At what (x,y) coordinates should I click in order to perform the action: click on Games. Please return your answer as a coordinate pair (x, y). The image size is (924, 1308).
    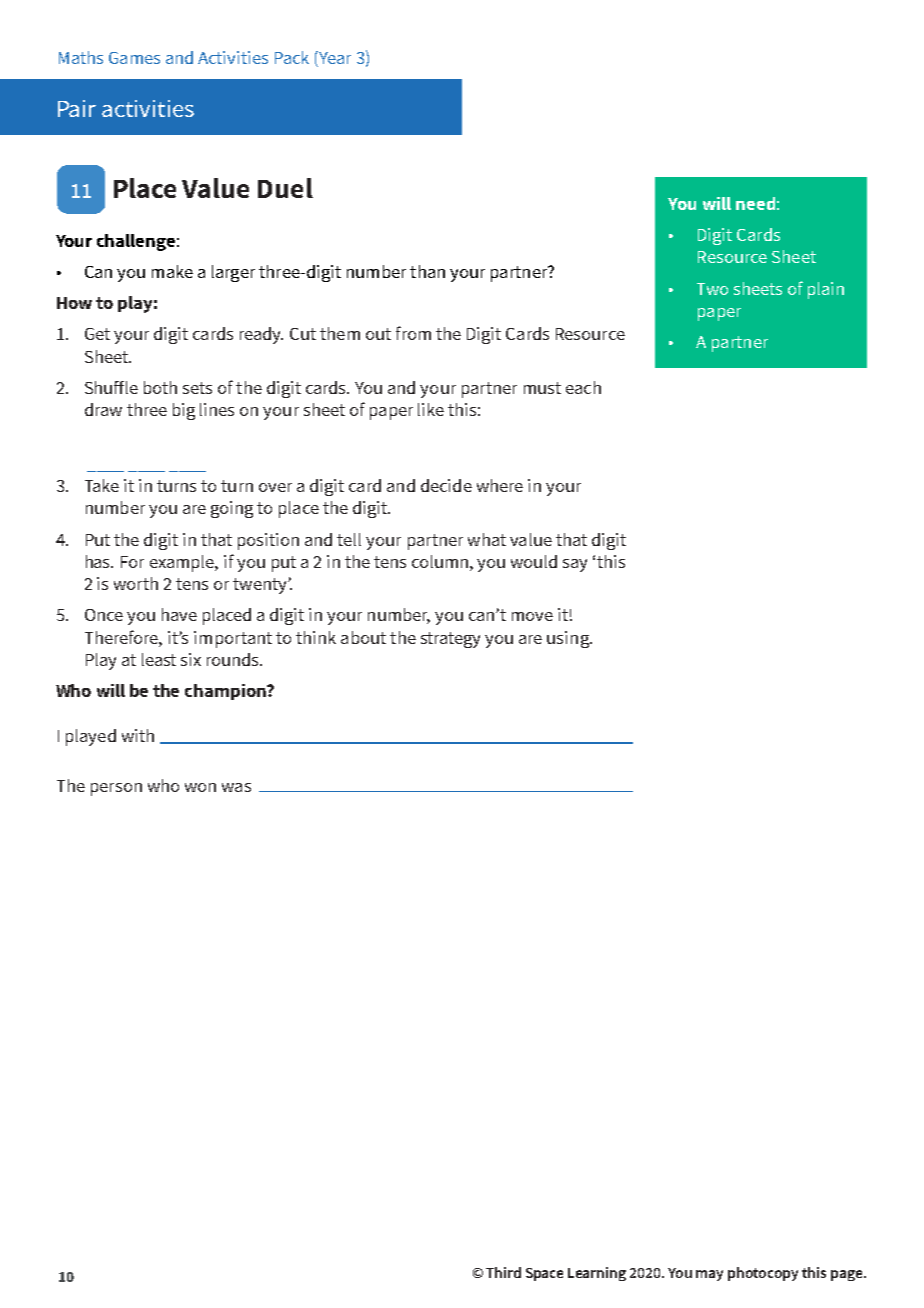
    Looking at the image, I should click on (134, 58).
